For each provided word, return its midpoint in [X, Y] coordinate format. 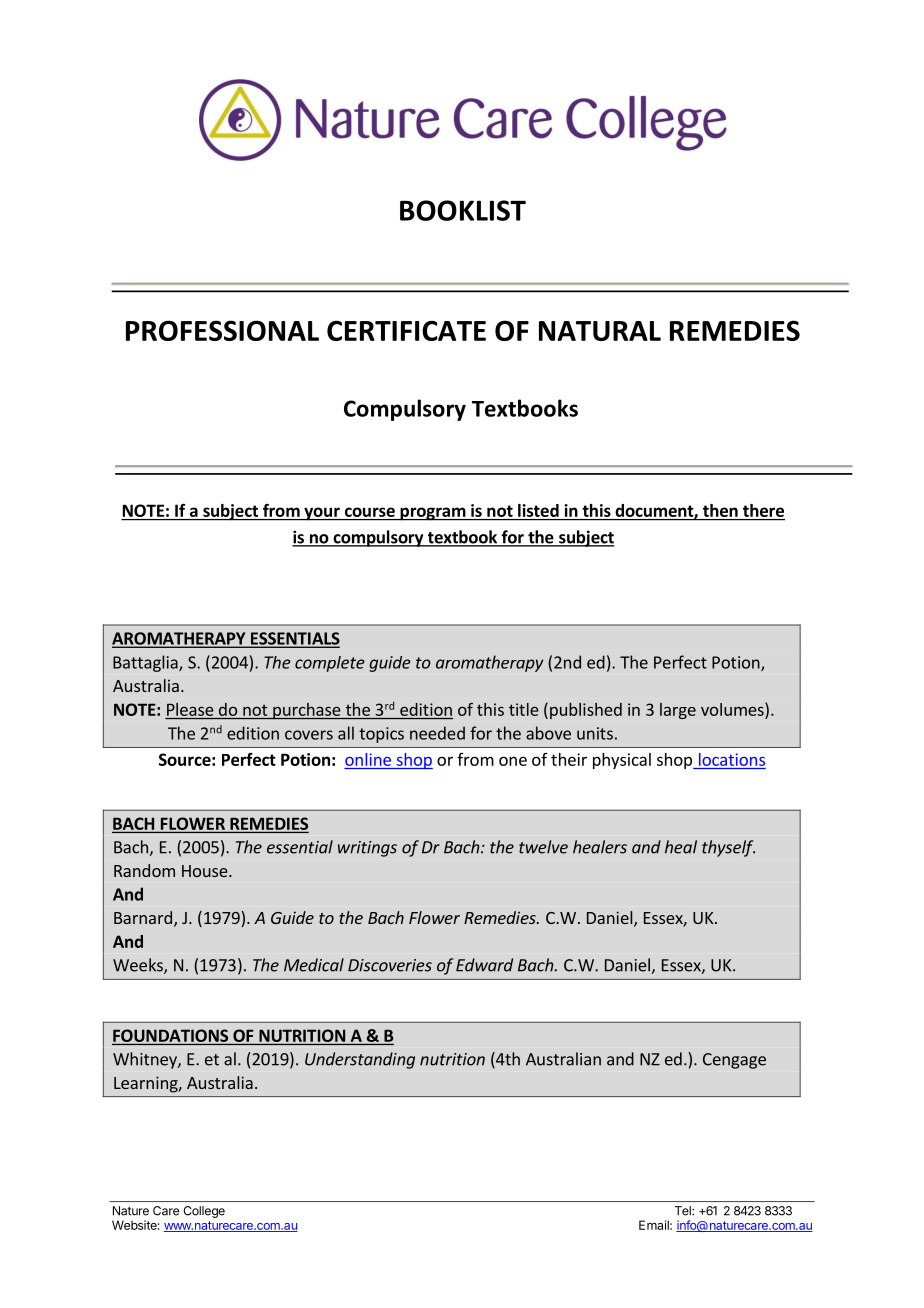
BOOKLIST [463, 210]
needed [437, 733]
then [720, 512]
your [322, 514]
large [678, 711]
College [204, 1212]
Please [190, 709]
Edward [484, 965]
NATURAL [600, 331]
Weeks [139, 966]
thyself [728, 848]
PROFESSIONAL [222, 330]
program [432, 514]
